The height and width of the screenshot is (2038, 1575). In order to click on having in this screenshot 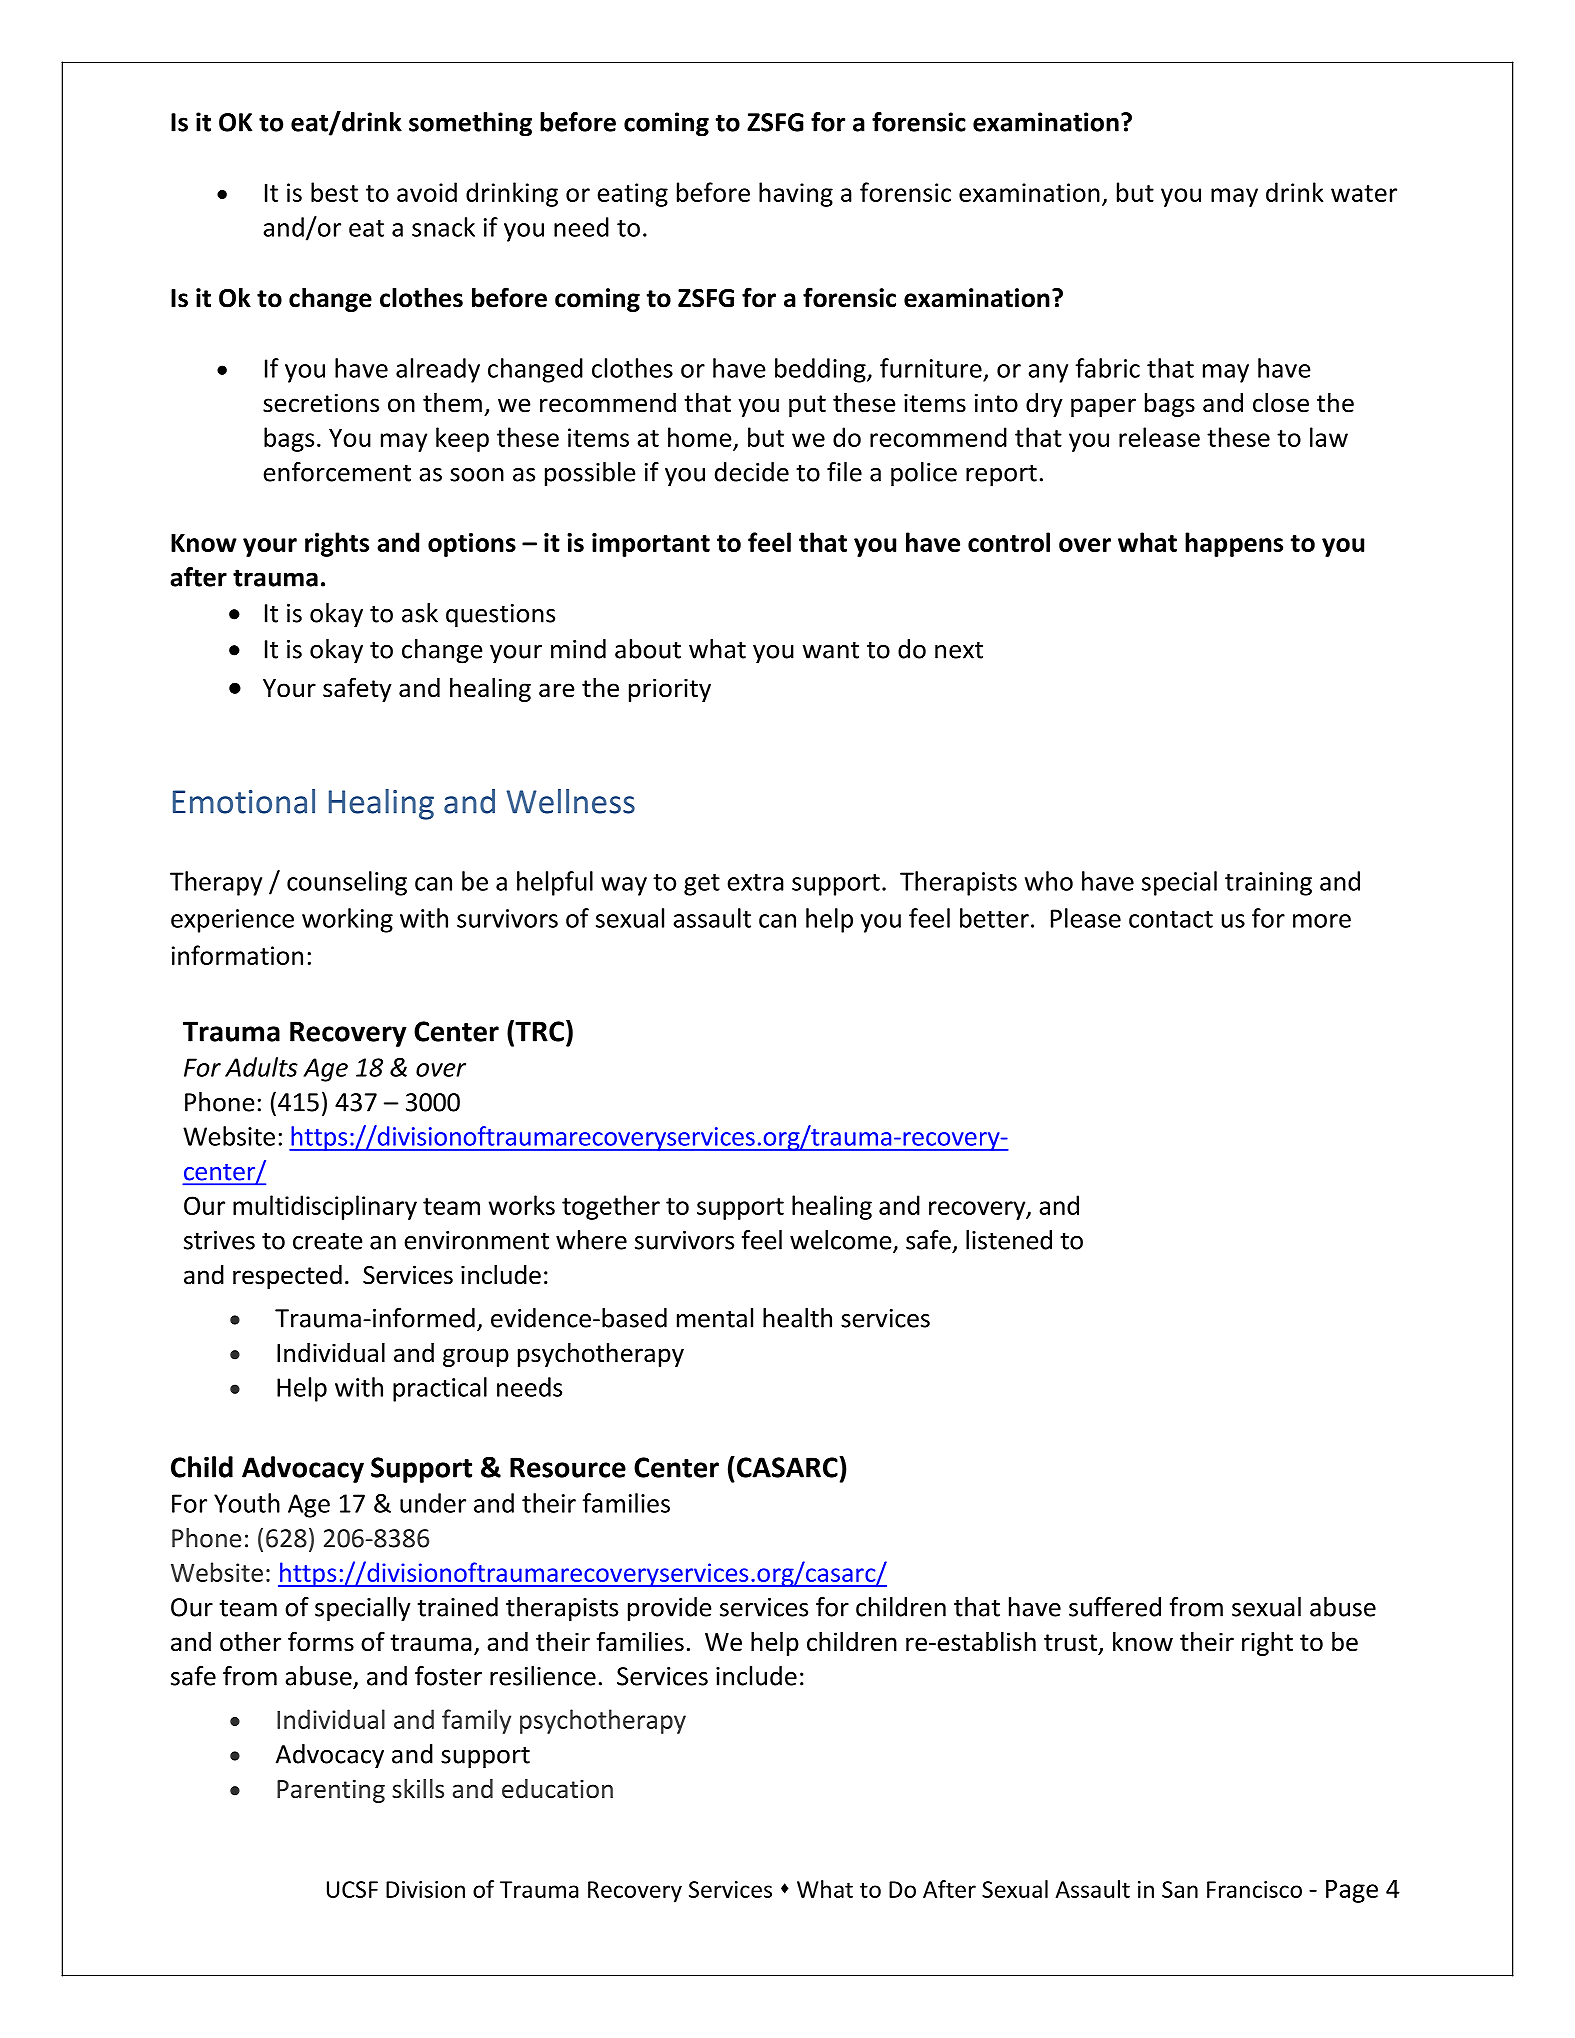, I will do `click(796, 194)`.
